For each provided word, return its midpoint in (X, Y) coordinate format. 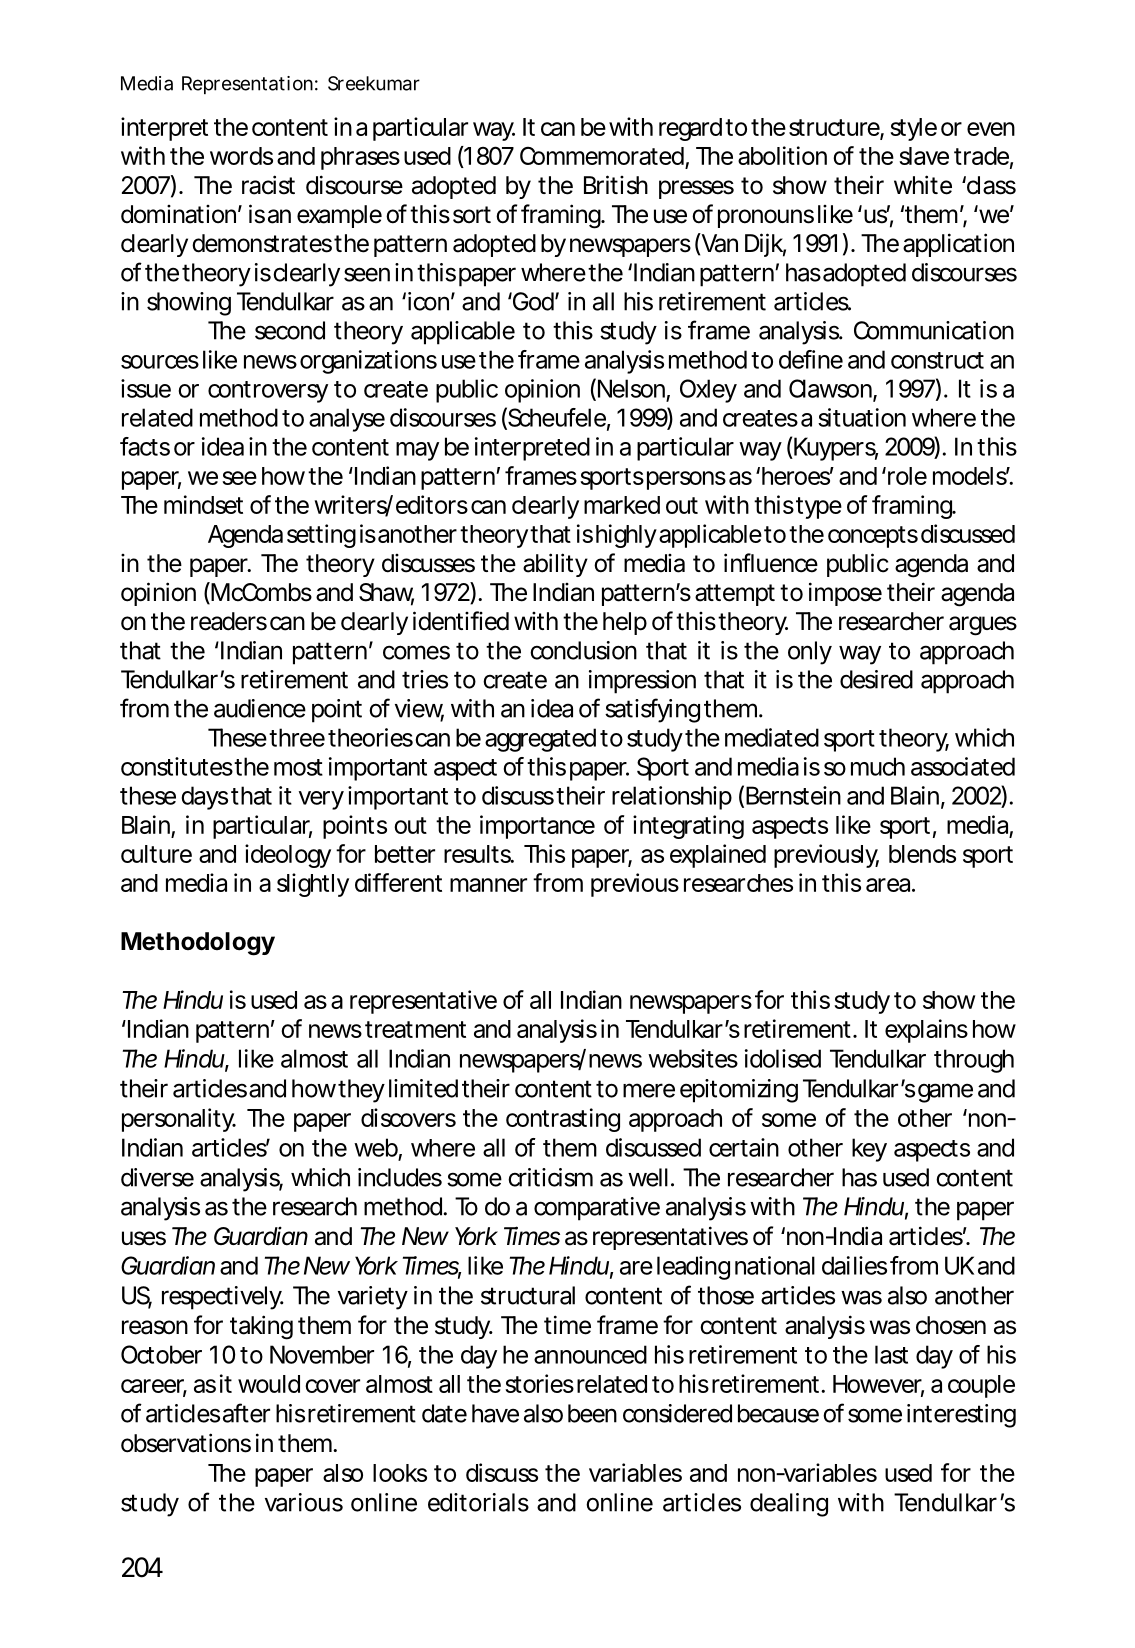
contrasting (563, 1120)
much (878, 766)
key (869, 1150)
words (241, 156)
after (246, 1413)
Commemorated (603, 157)
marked (622, 505)
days (204, 798)
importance (537, 827)
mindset (203, 504)
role (906, 476)
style (913, 129)
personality (179, 1120)
